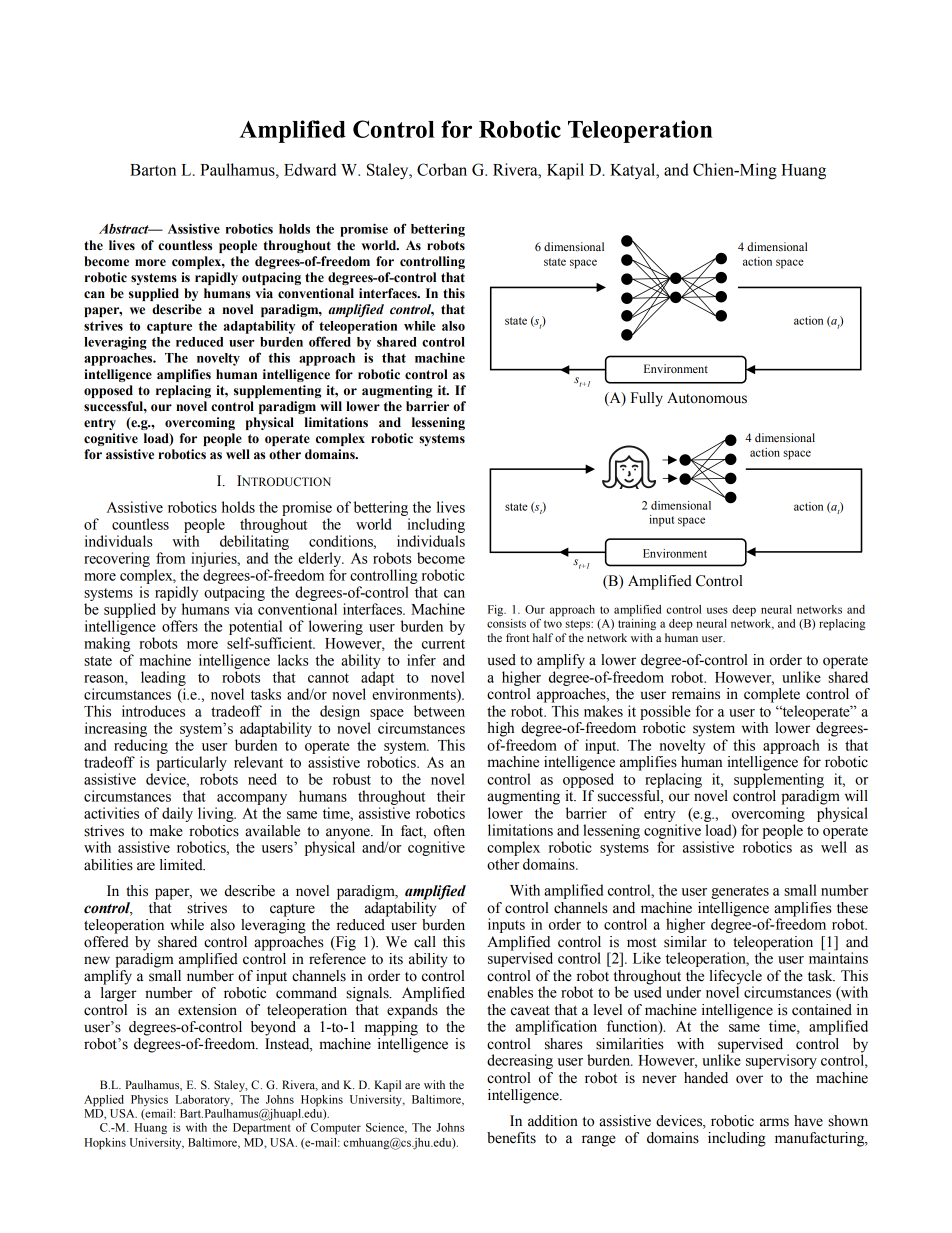 The image size is (952, 1233). I want to click on arms, so click(774, 1122).
